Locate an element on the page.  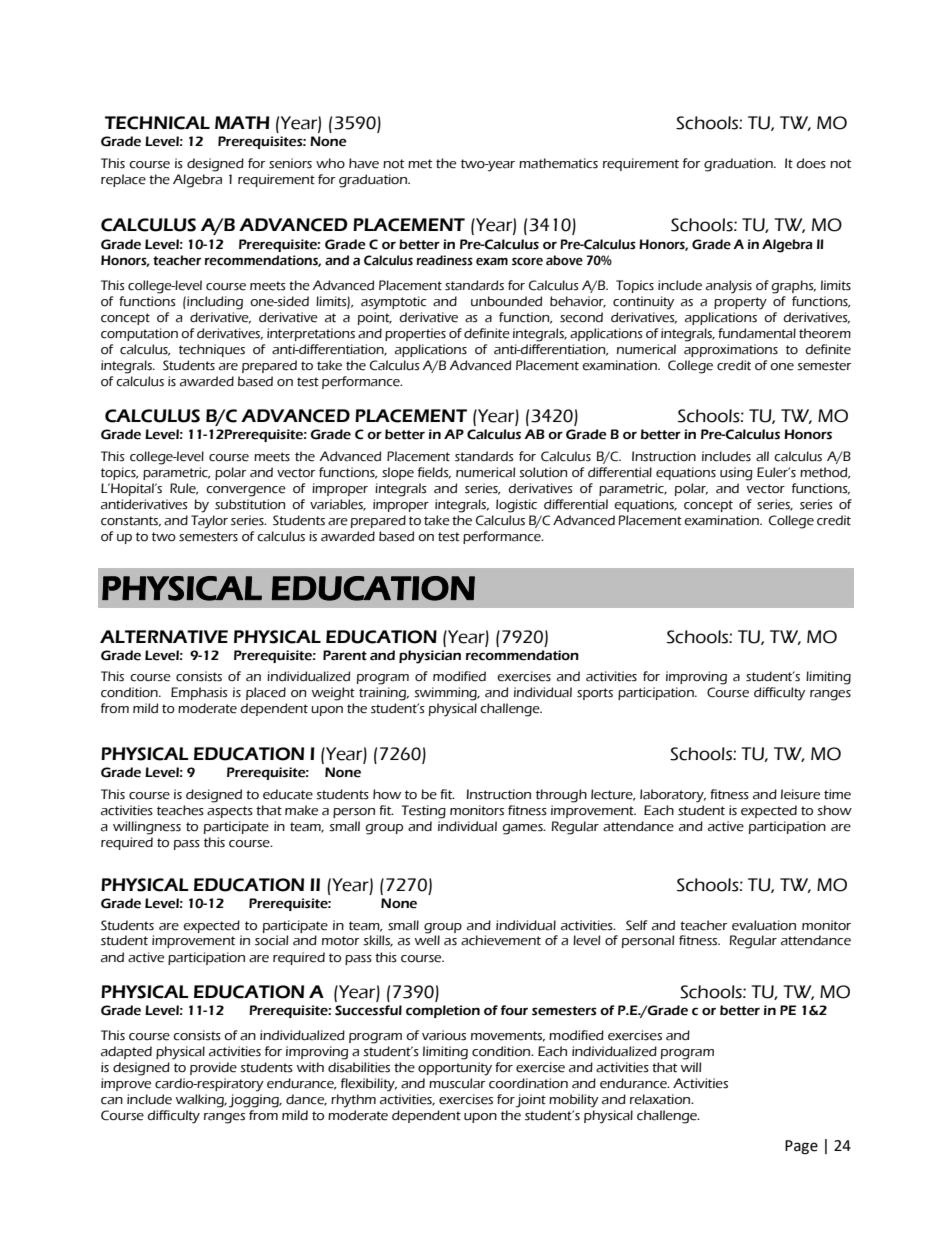
does is located at coordinates (811, 163).
